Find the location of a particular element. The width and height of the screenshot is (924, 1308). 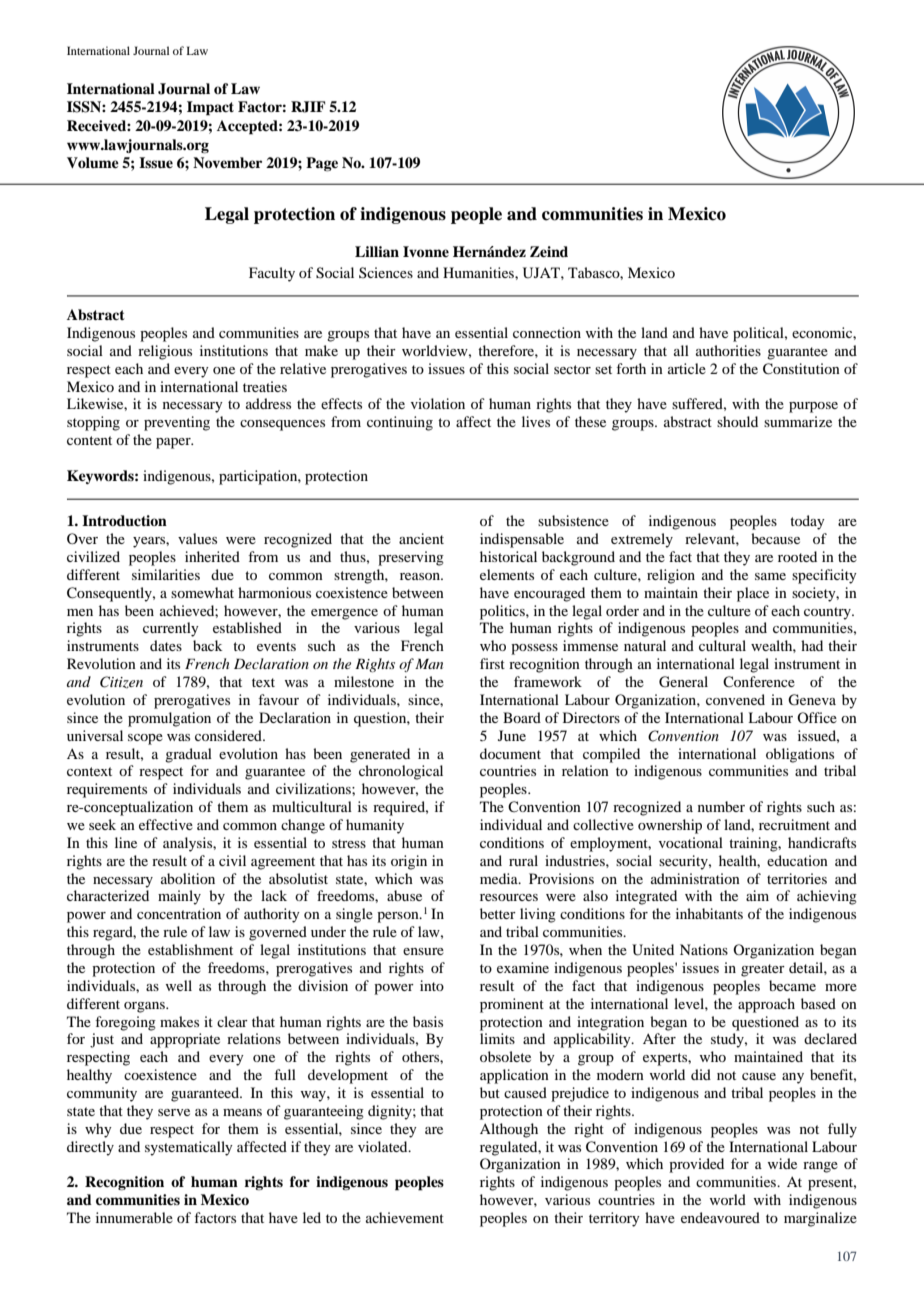

Page is located at coordinates (322, 164).
